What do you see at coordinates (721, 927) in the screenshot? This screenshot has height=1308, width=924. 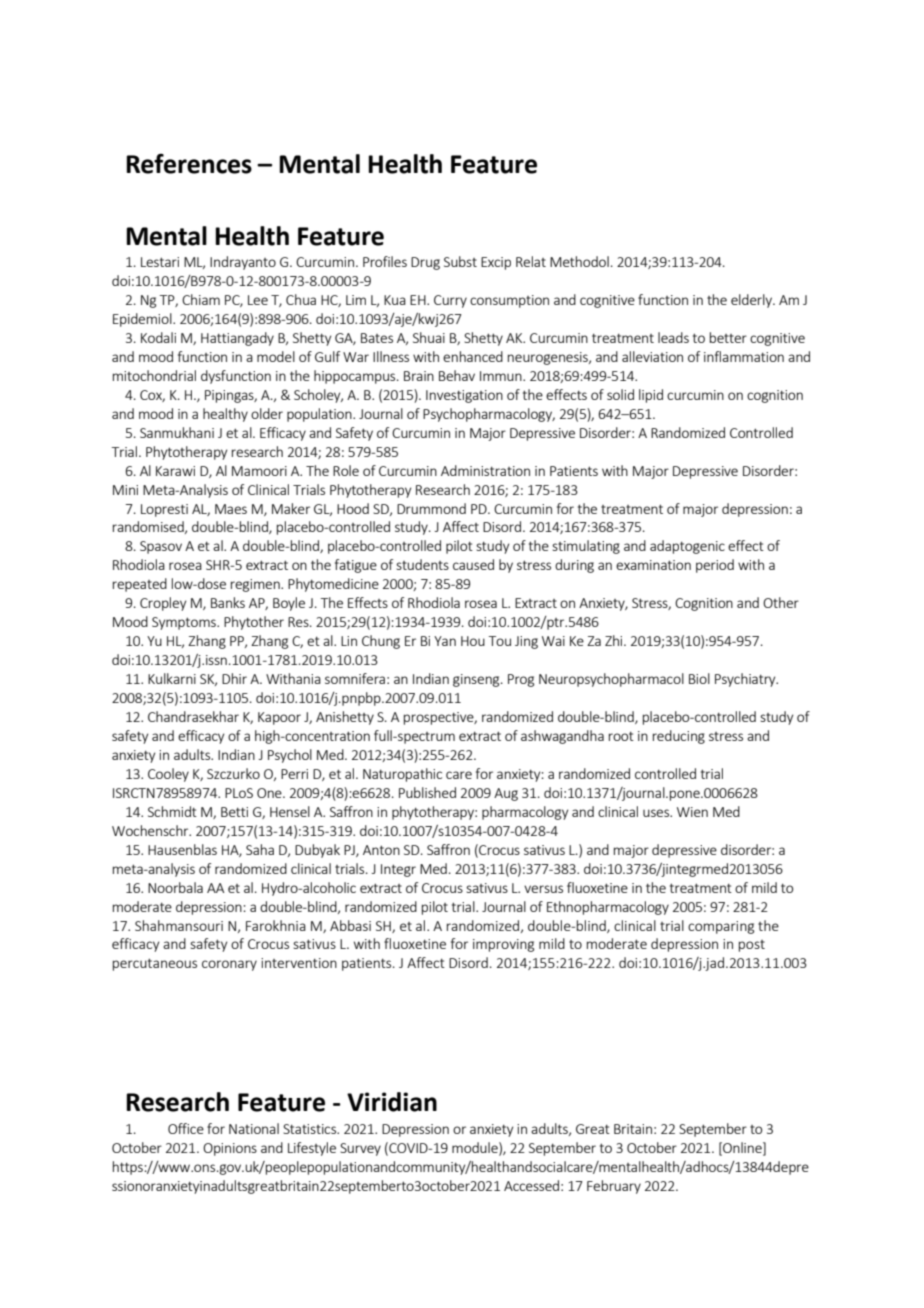 I see `comparing` at bounding box center [721, 927].
